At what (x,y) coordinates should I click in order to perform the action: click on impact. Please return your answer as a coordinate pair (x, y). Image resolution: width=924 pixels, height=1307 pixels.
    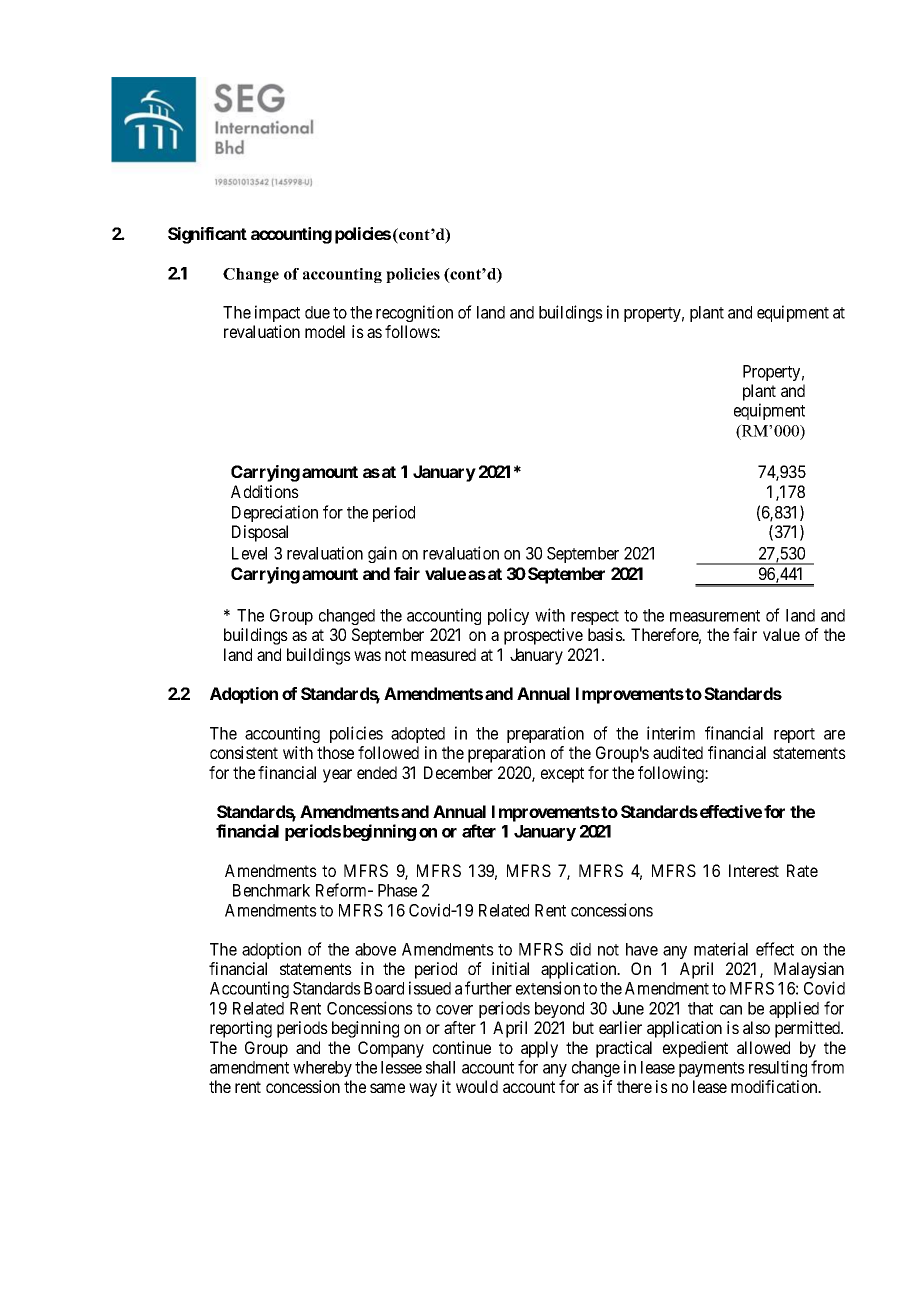
    Looking at the image, I should click on (277, 313).
